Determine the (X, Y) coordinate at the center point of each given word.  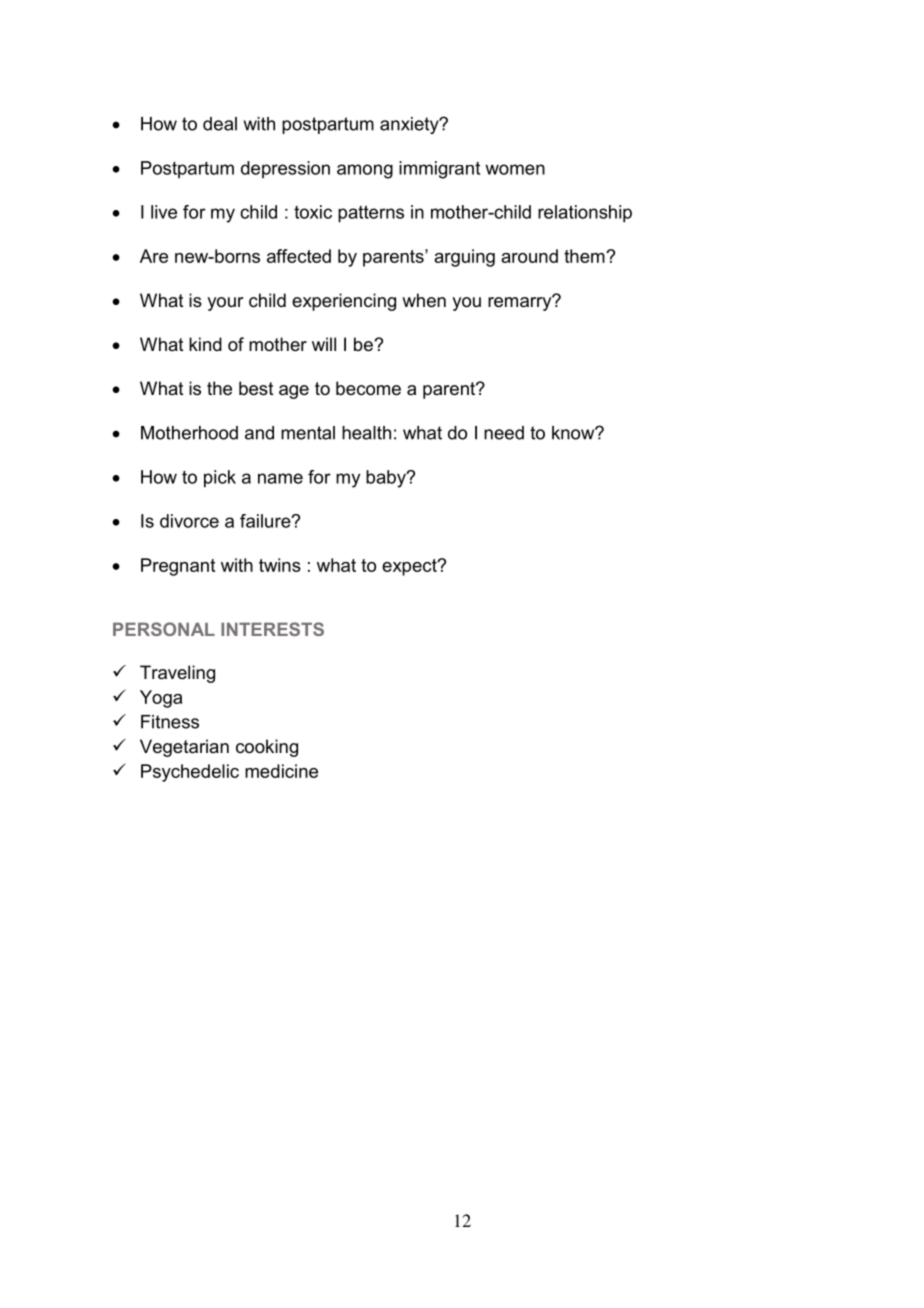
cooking (267, 748)
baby (387, 479)
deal (220, 124)
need (504, 433)
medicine (281, 771)
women (515, 169)
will (324, 344)
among (365, 171)
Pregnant (178, 567)
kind (205, 344)
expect (410, 567)
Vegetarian (184, 748)
